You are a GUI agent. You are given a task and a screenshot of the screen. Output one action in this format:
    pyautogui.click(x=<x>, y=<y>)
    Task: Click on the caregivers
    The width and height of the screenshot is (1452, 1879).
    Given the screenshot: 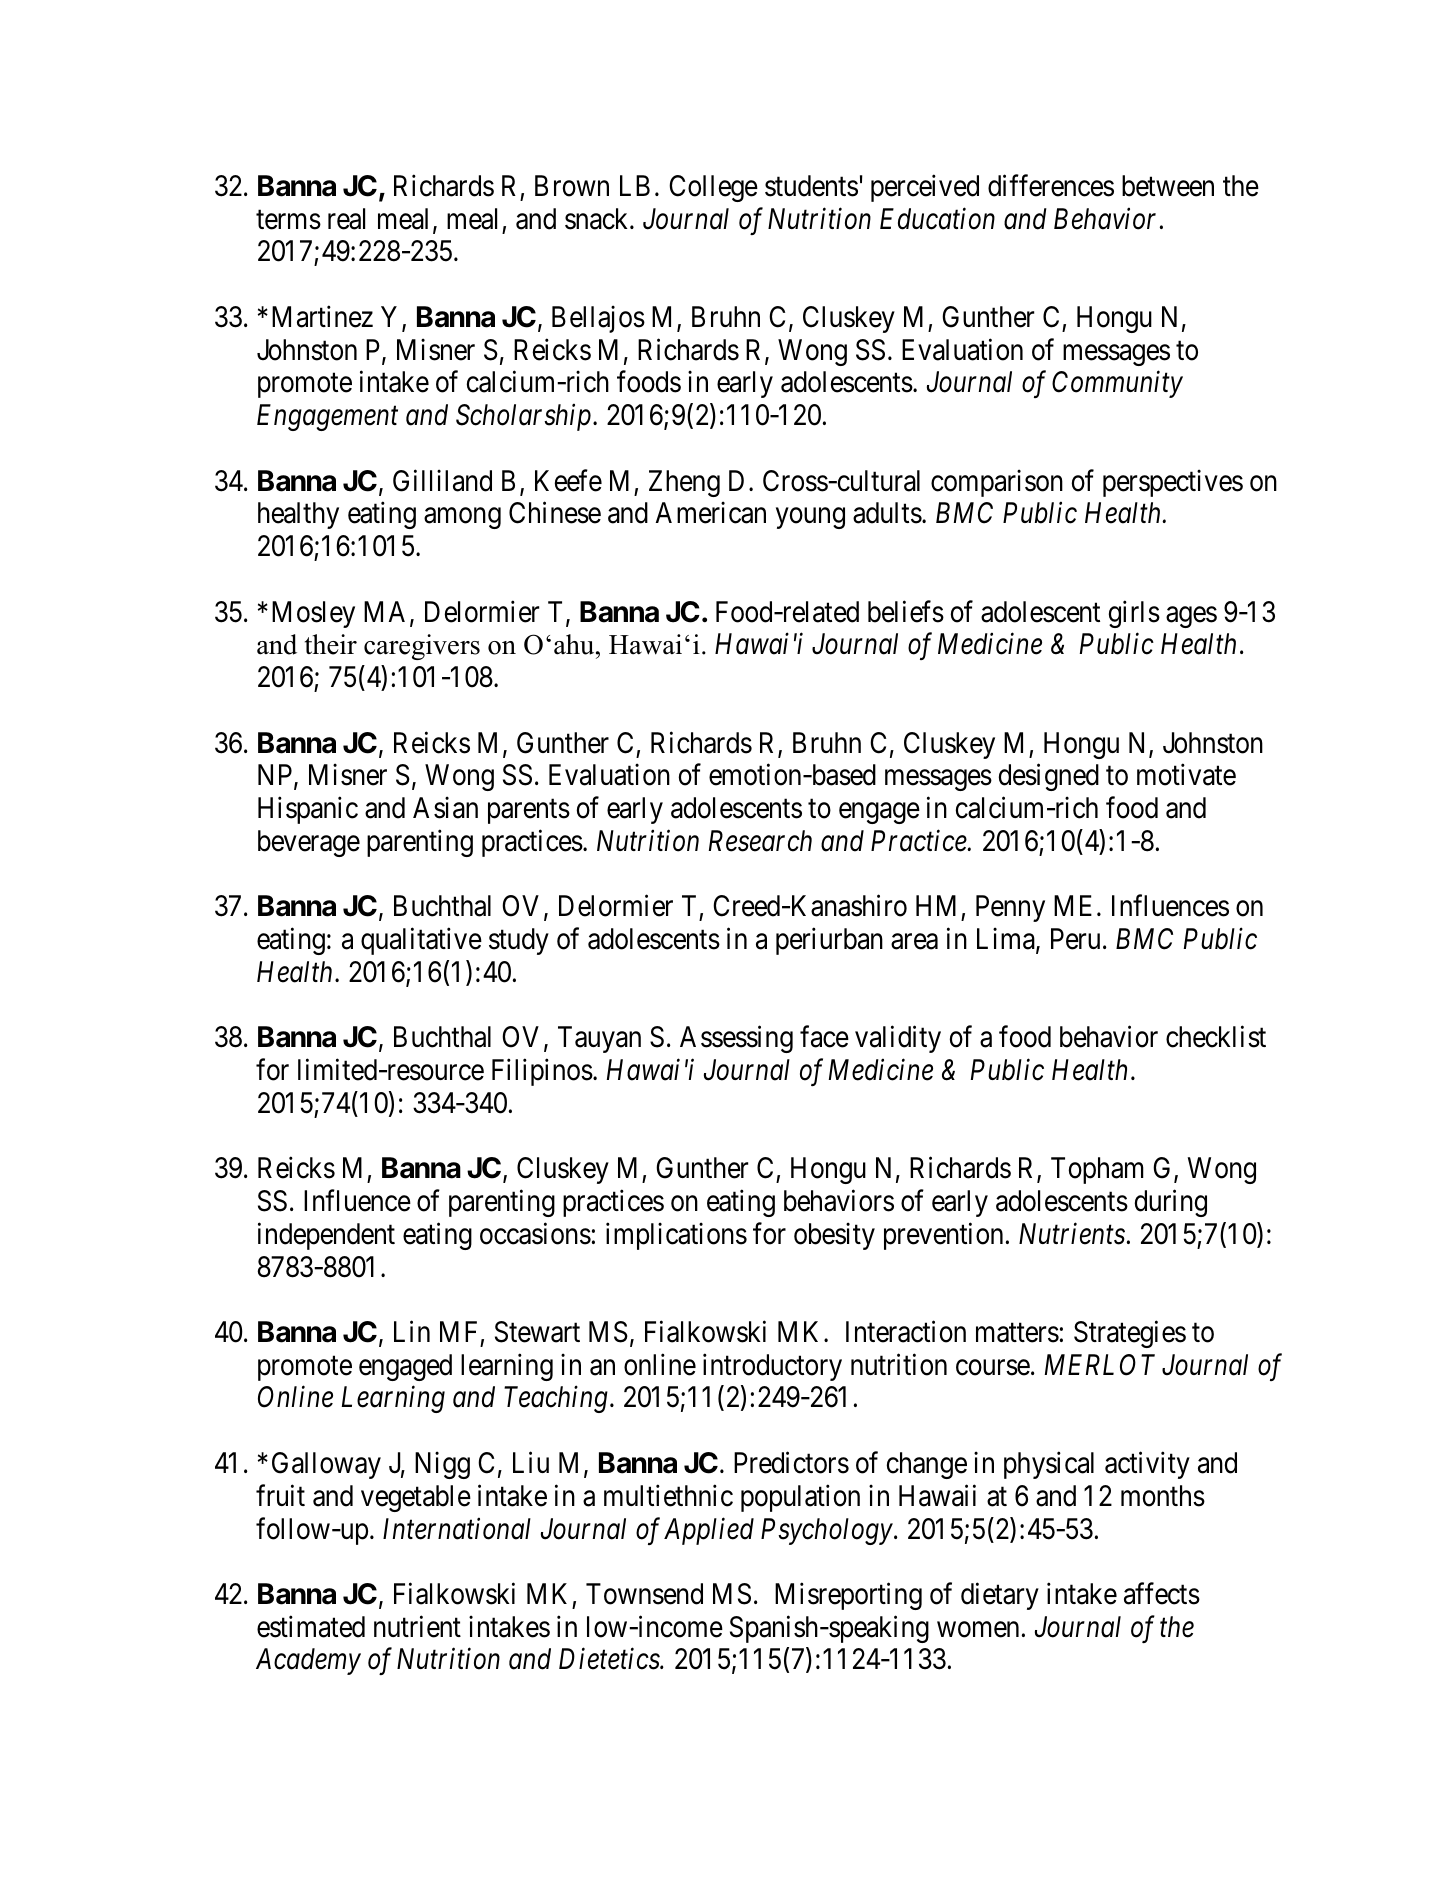 What is the action you would take?
    pyautogui.click(x=422, y=647)
